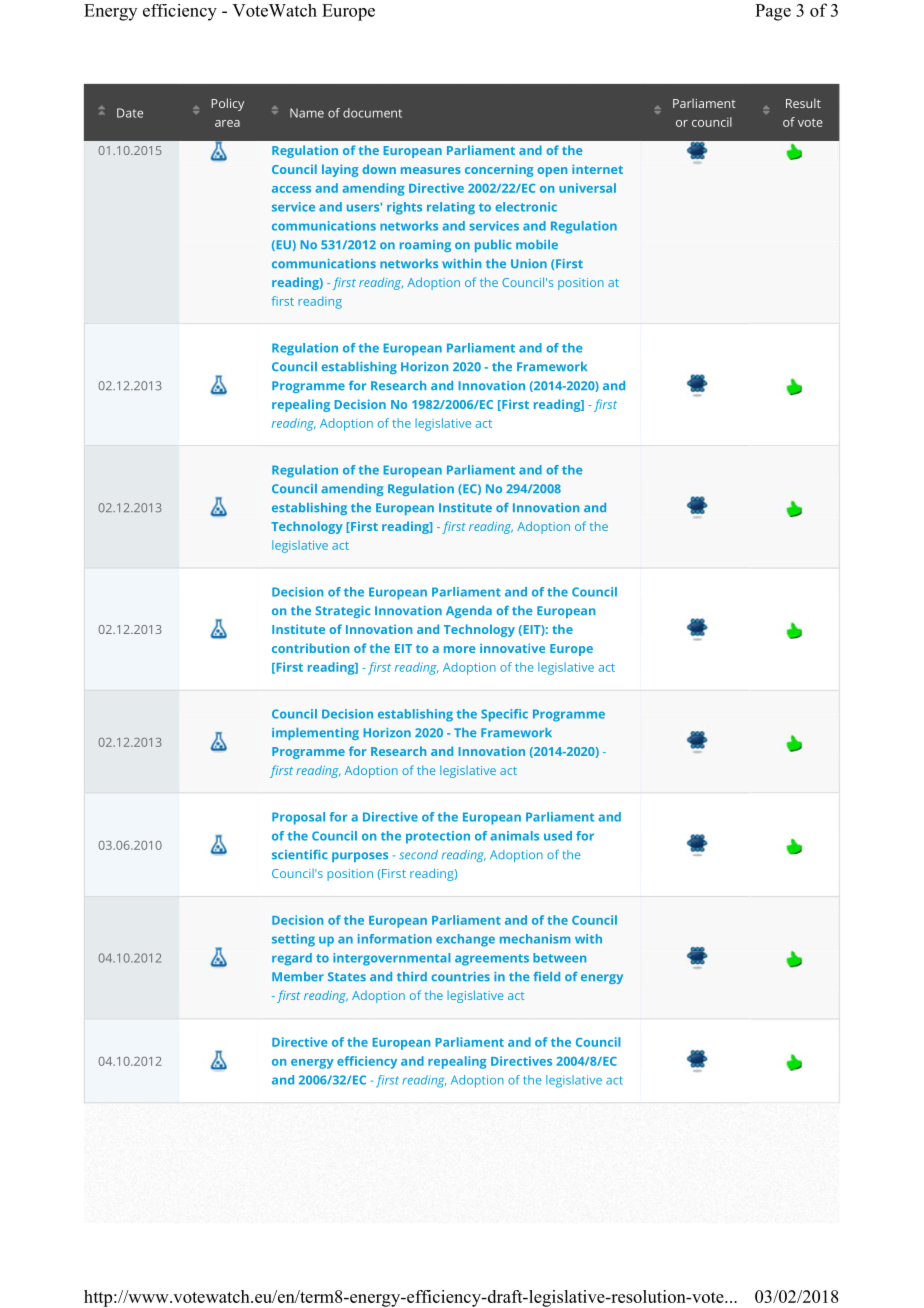 The width and height of the screenshot is (924, 1308). What do you see at coordinates (292, 959) in the screenshot?
I see `regard` at bounding box center [292, 959].
